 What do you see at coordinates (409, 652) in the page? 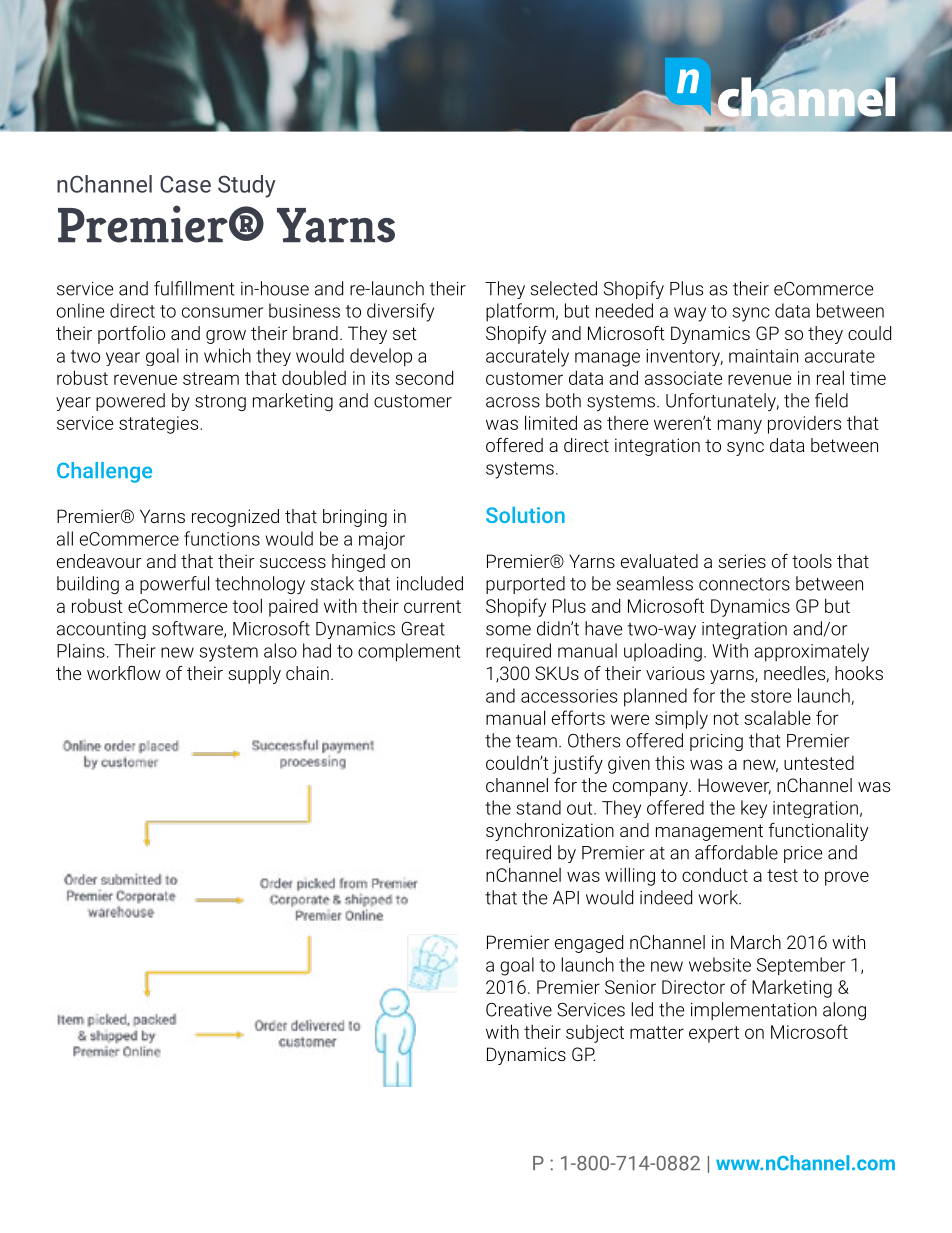
I see `complement` at bounding box center [409, 652].
